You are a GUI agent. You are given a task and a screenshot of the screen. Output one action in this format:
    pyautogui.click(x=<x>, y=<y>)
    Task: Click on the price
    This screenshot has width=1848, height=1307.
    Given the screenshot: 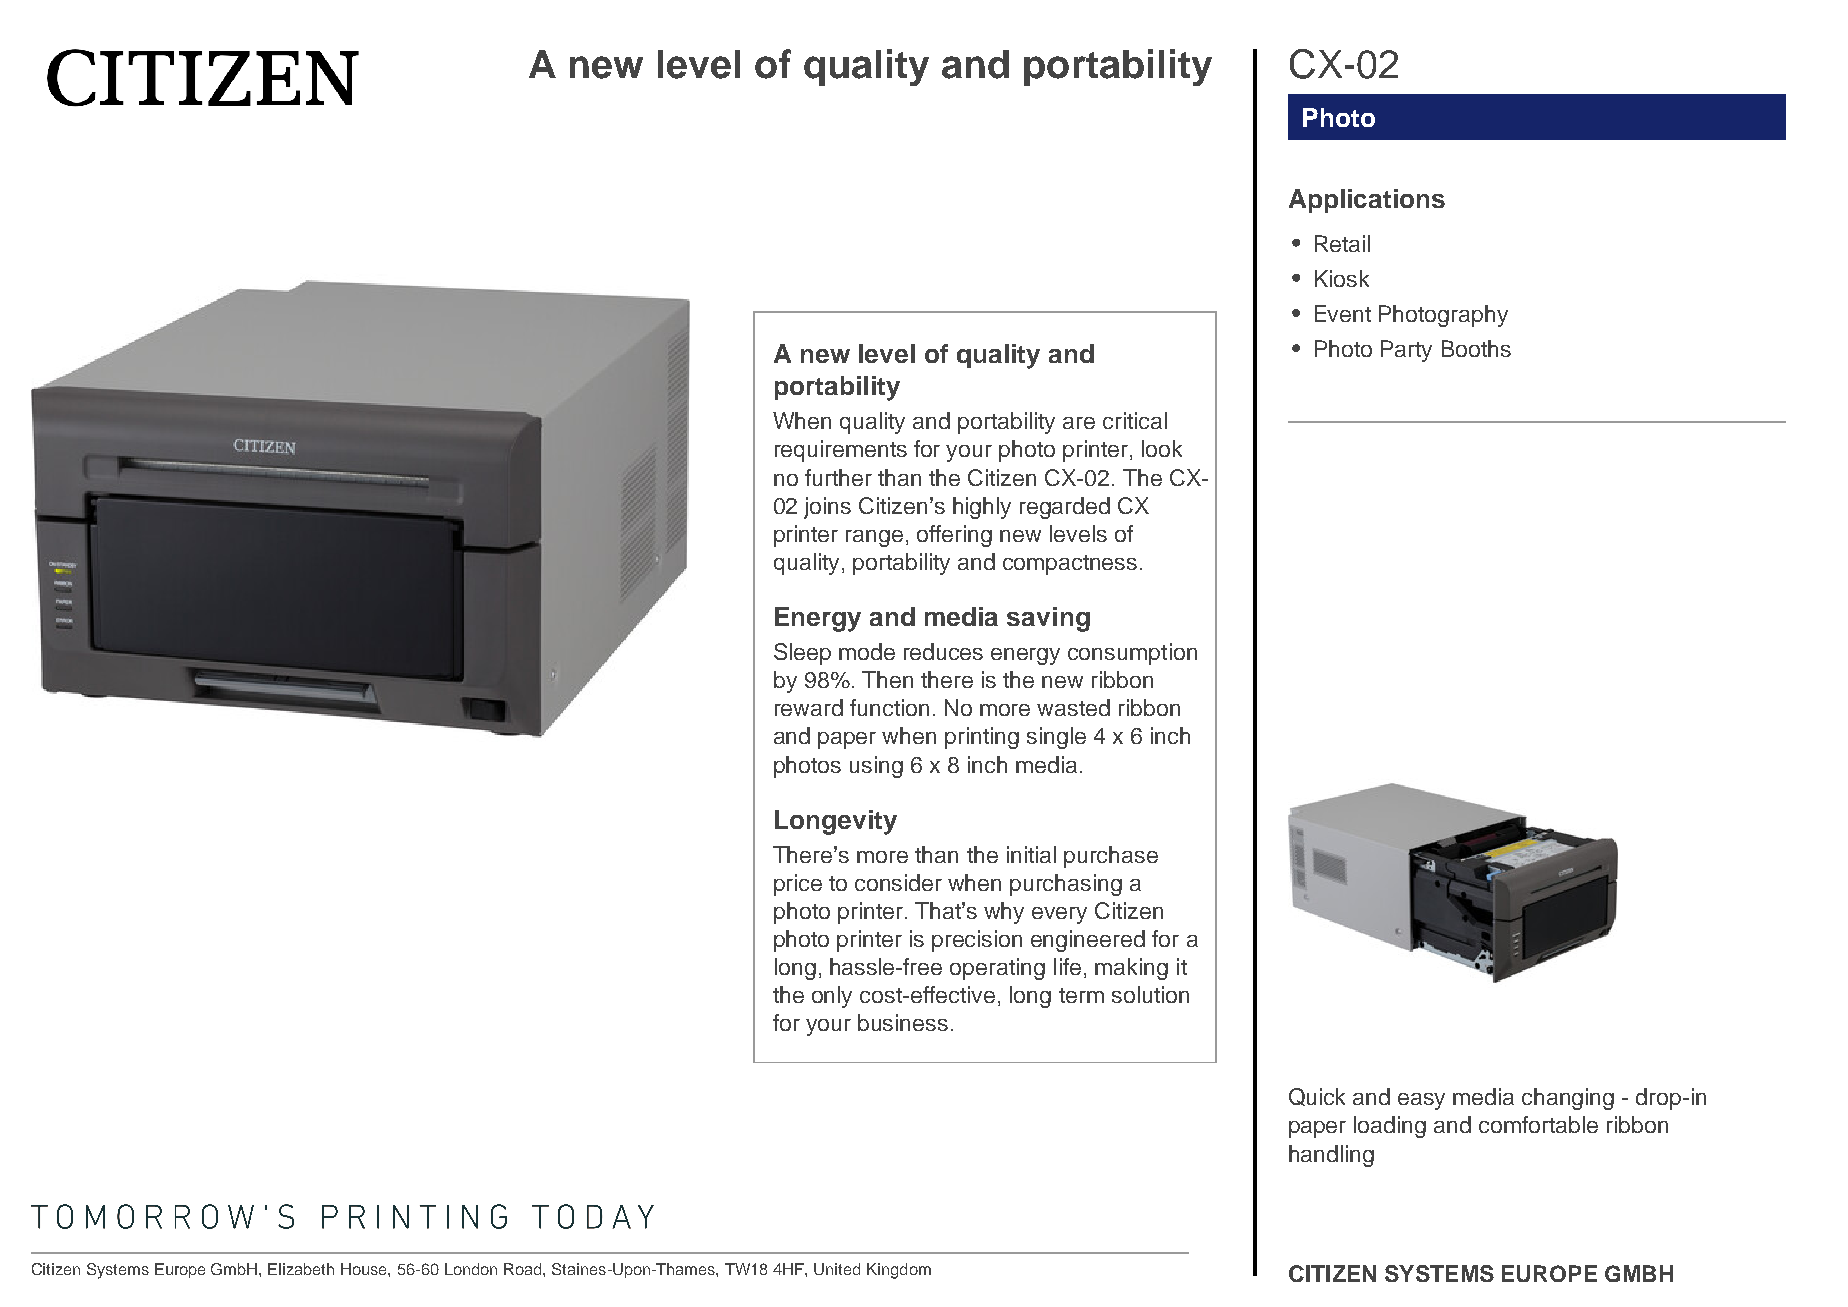 What is the action you would take?
    pyautogui.click(x=798, y=885)
